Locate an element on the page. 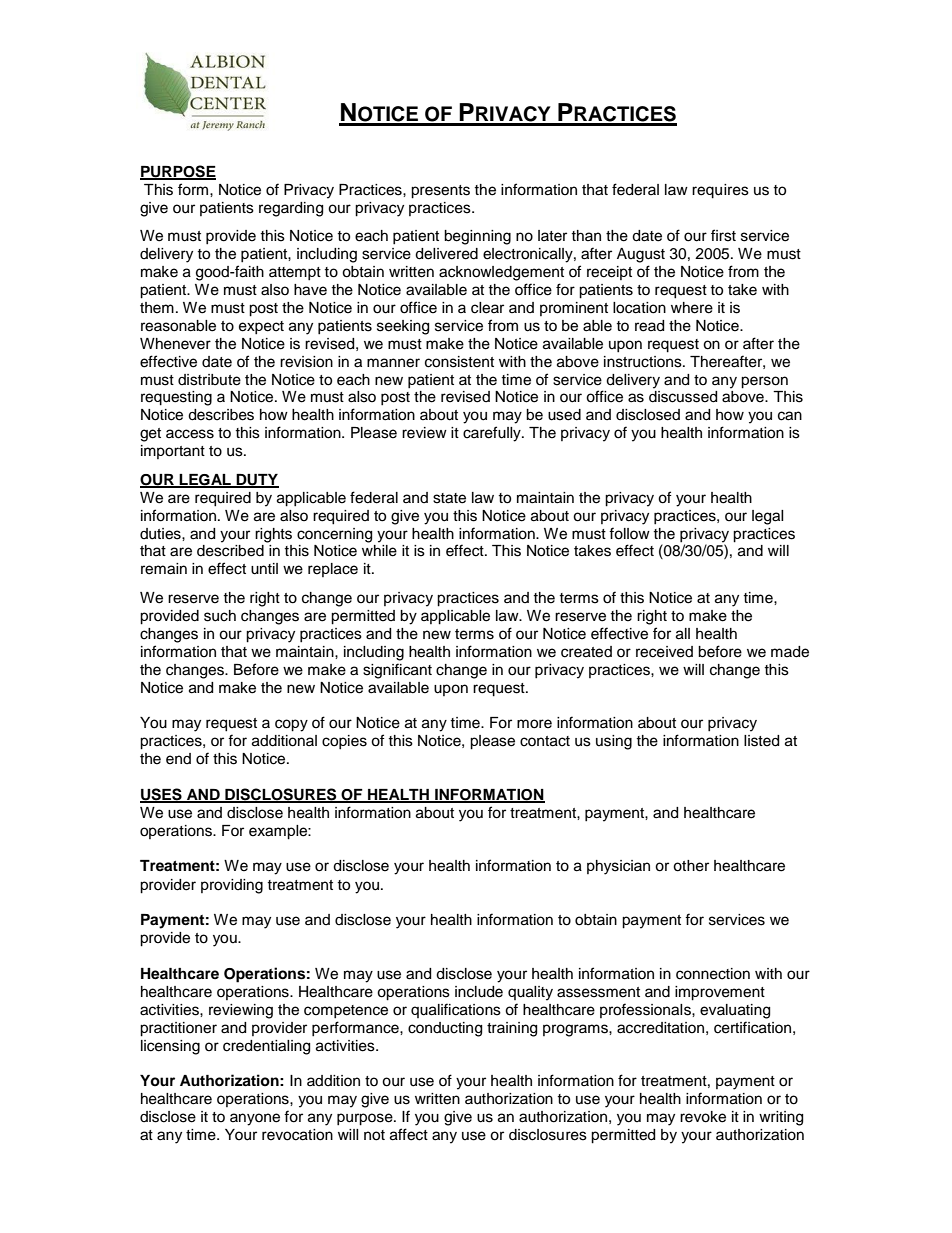 Image resolution: width=952 pixels, height=1233 pixels. regarding is located at coordinates (291, 209).
